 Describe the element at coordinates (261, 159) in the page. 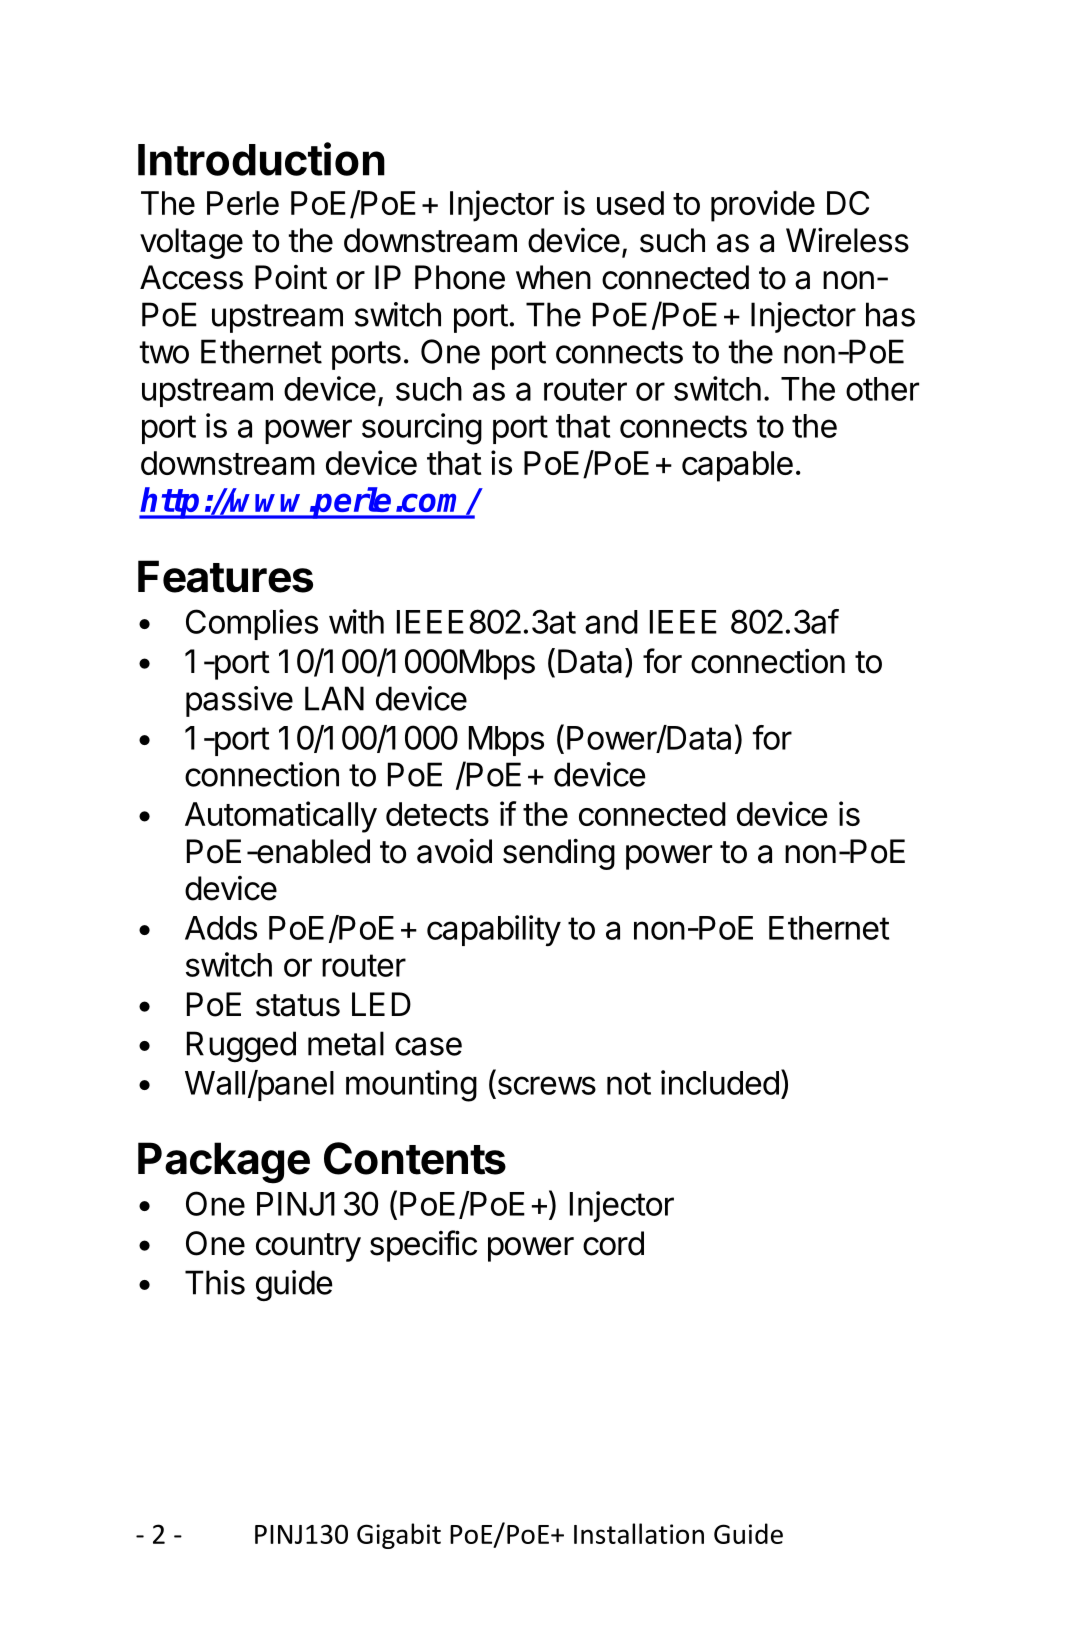

I see `Introduction` at that location.
